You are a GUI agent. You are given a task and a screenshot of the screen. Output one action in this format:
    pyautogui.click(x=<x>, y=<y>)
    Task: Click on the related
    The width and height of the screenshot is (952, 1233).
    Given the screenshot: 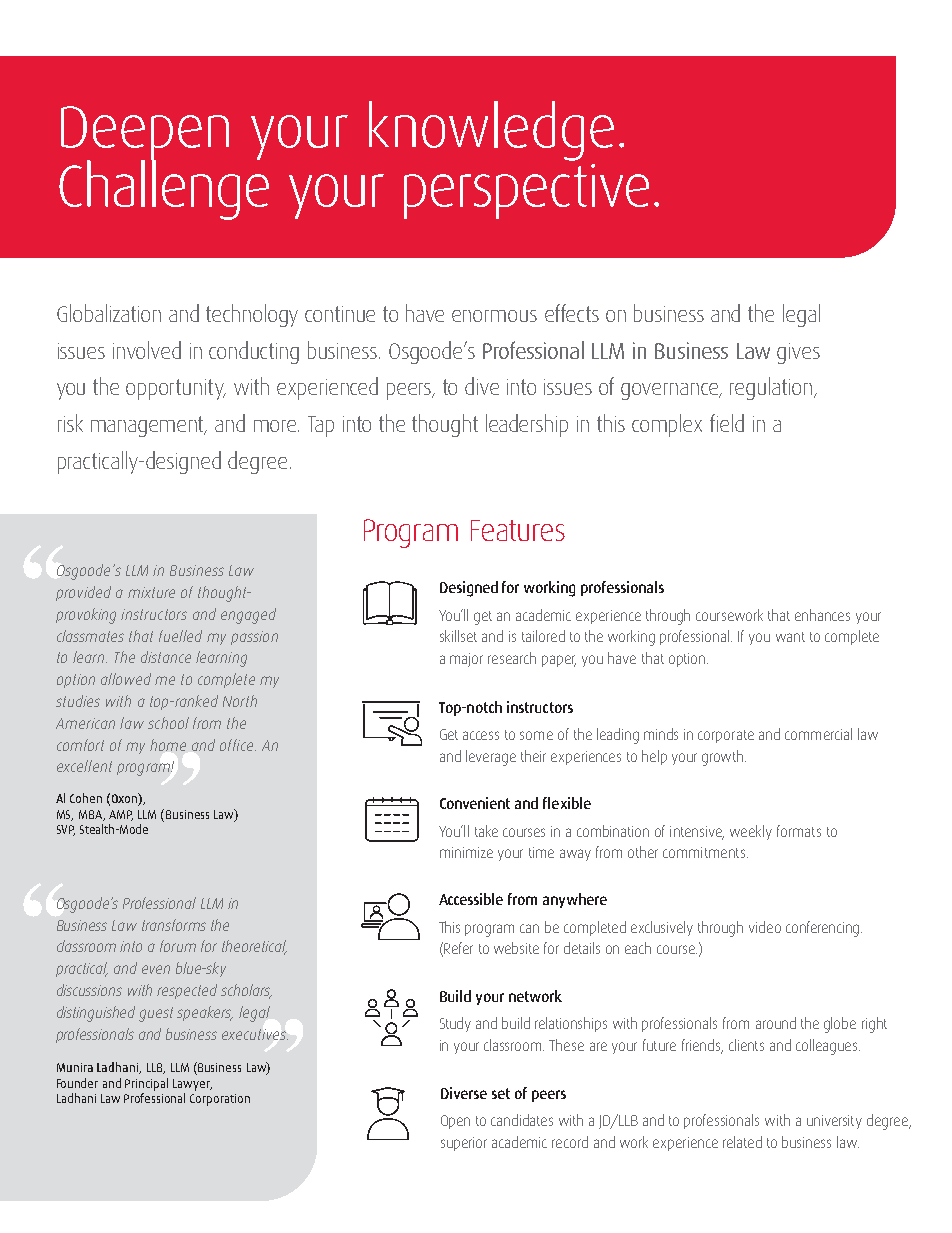 What is the action you would take?
    pyautogui.click(x=742, y=1142)
